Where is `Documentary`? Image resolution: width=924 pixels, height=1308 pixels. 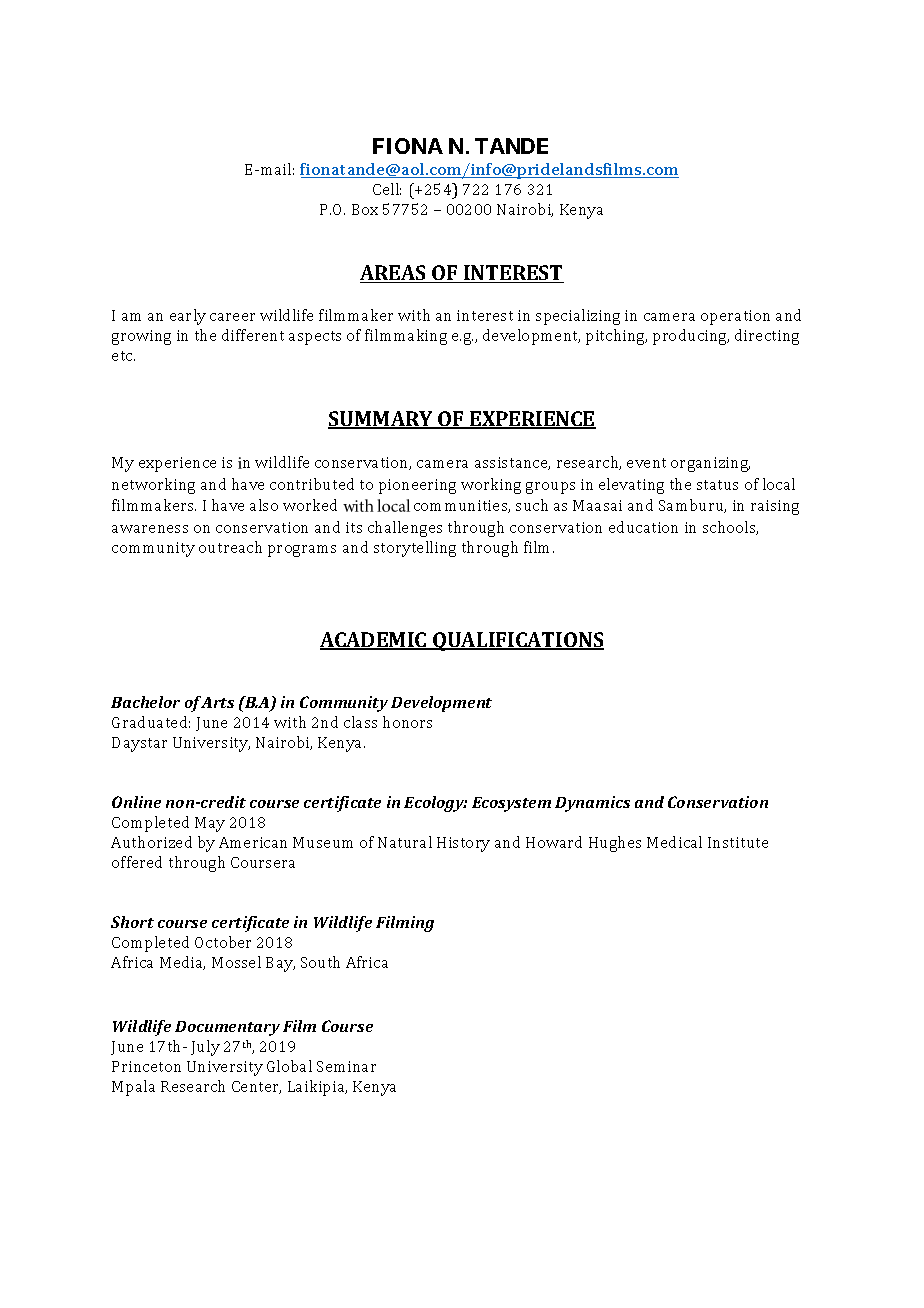
Documentary is located at coordinates (227, 1028).
